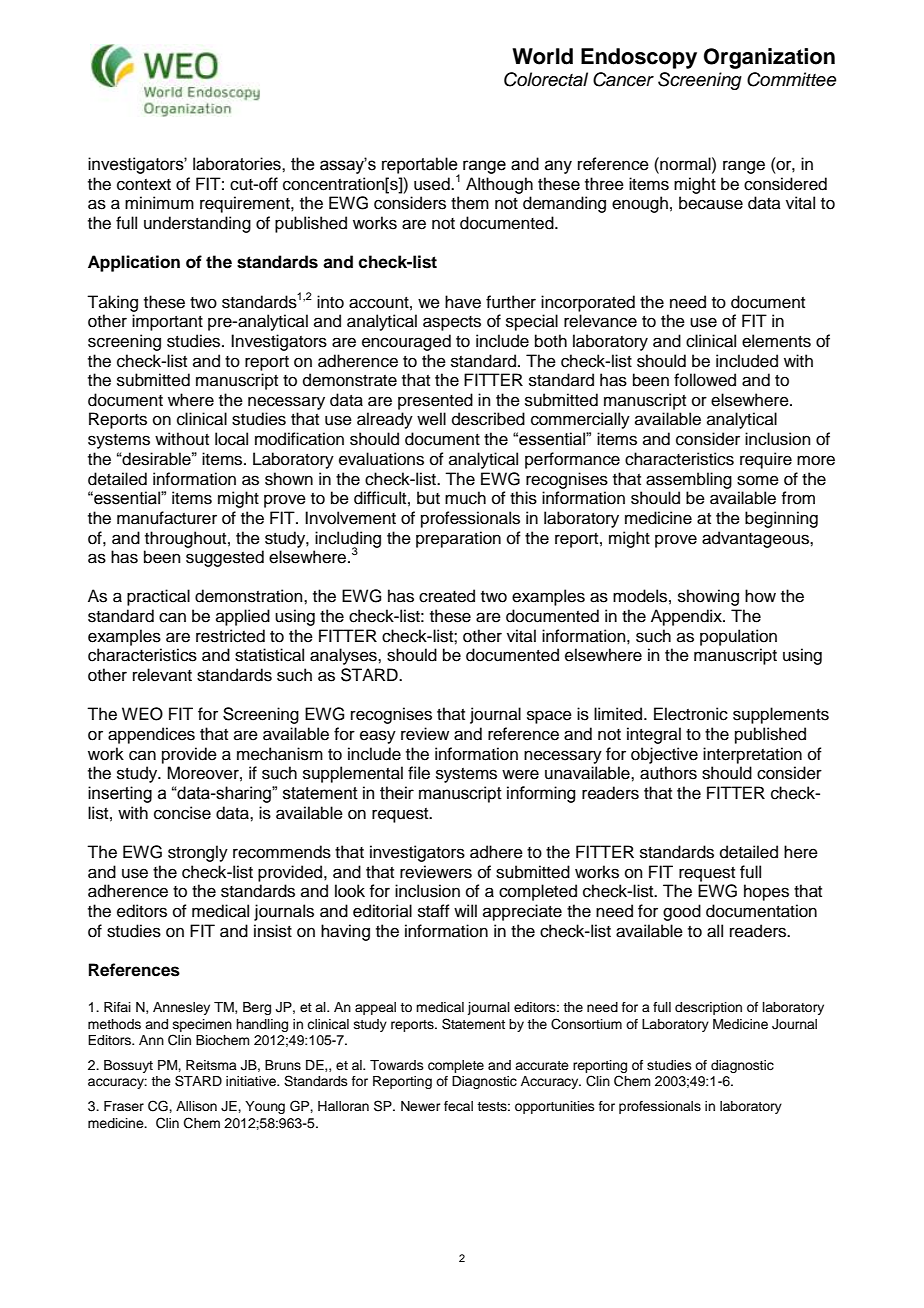 The image size is (924, 1308). I want to click on practical, so click(158, 597).
